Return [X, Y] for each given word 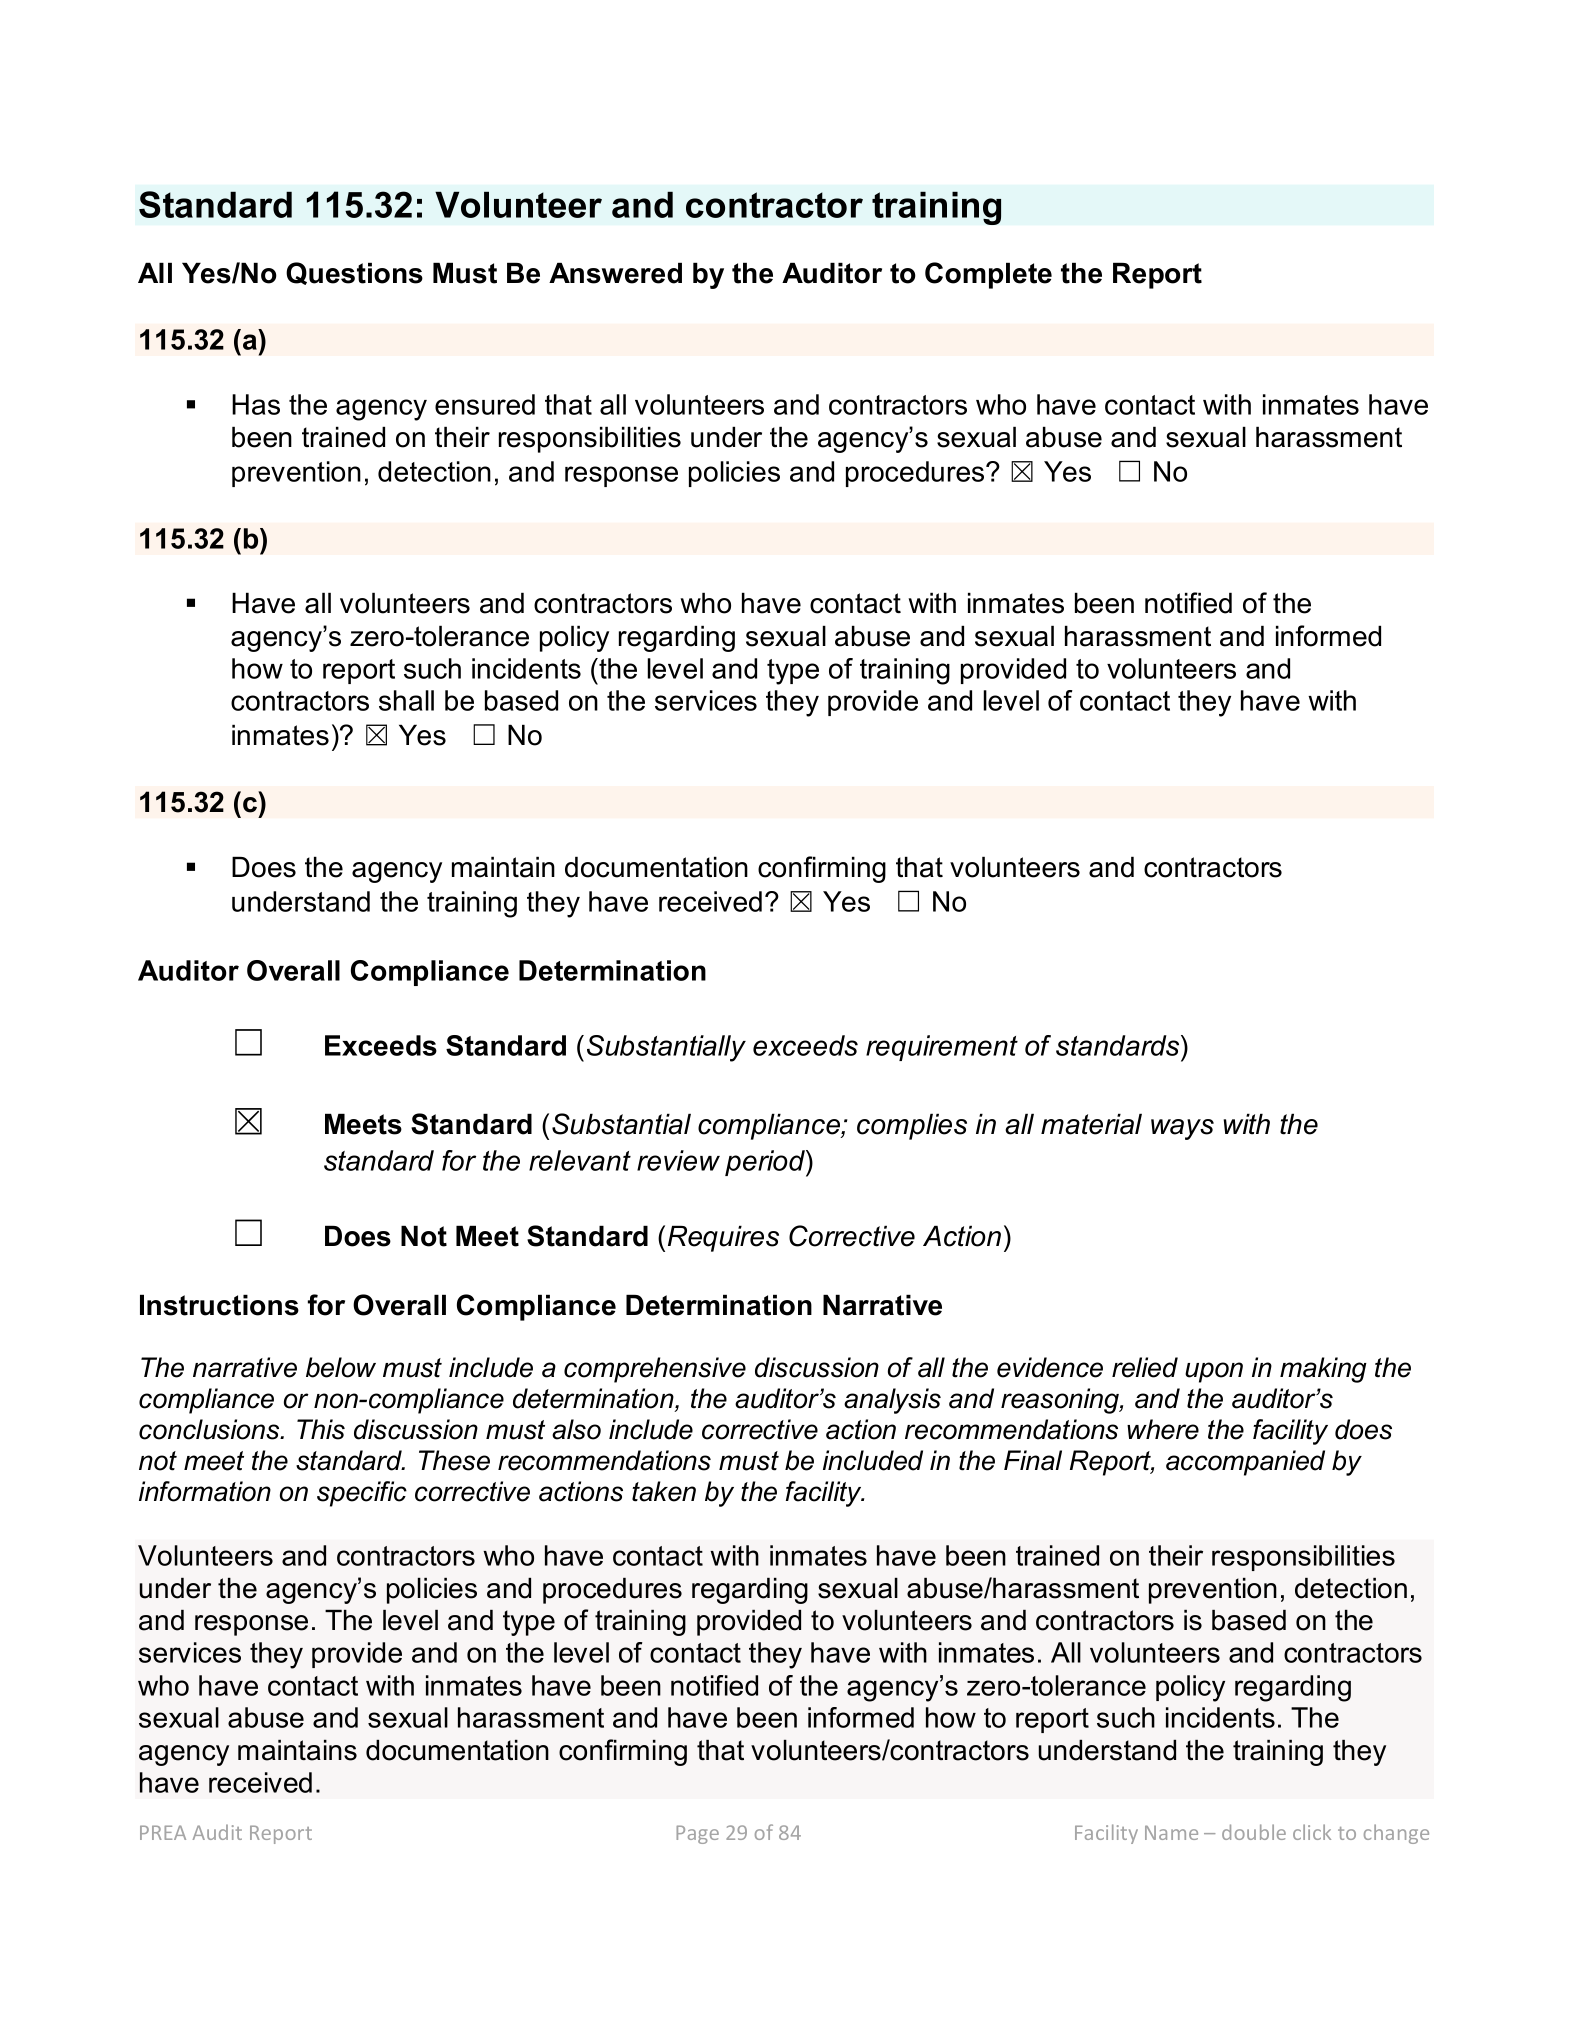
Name [1171, 1832]
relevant [580, 1160]
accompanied [1245, 1463]
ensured [485, 404]
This [321, 1429]
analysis [892, 1401]
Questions [354, 273]
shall [406, 700]
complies [912, 1126]
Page [697, 1834]
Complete [988, 275]
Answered [615, 273]
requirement [942, 1048]
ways [1182, 1129]
